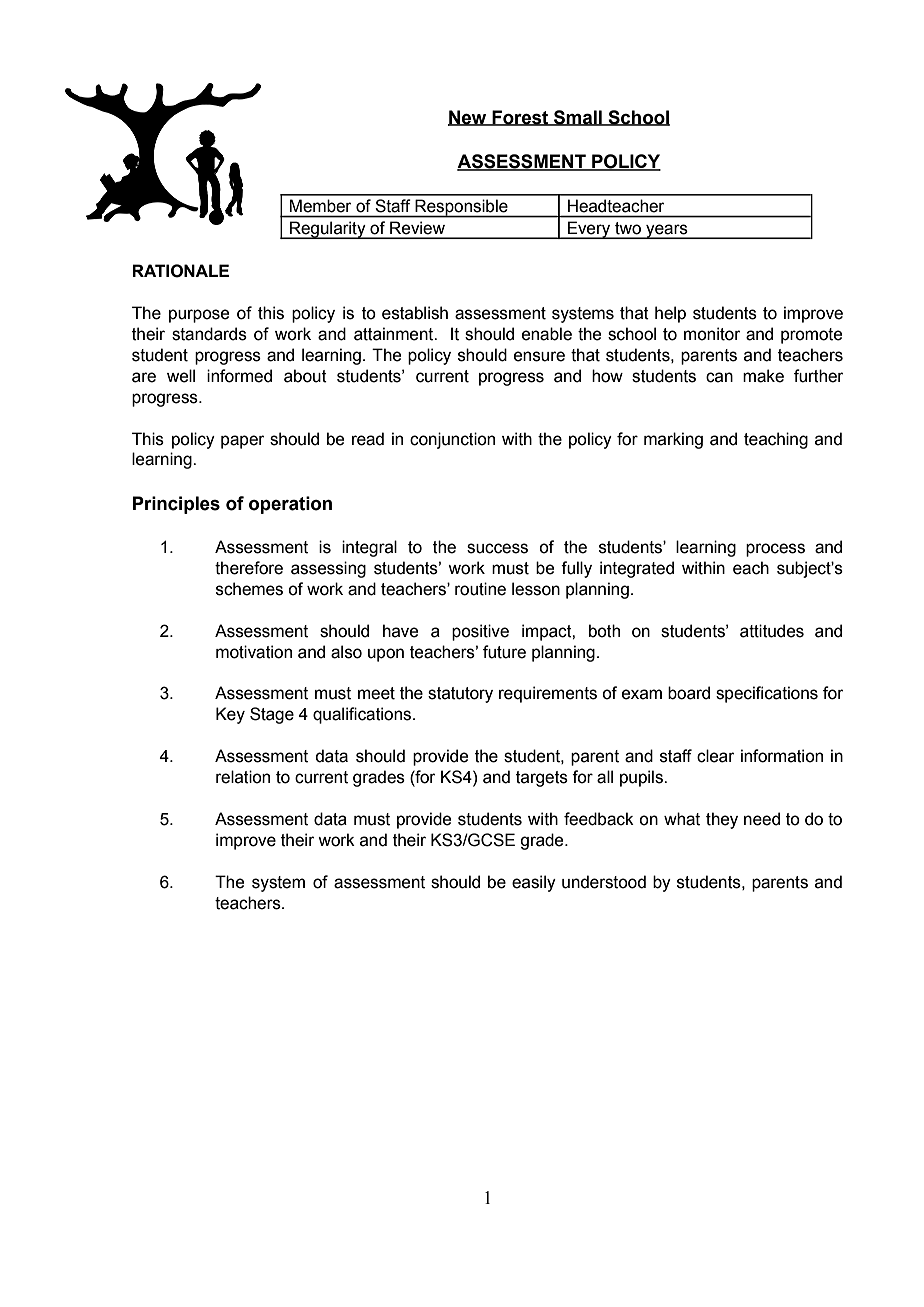  What do you see at coordinates (520, 118) in the page?
I see `Forest` at bounding box center [520, 118].
